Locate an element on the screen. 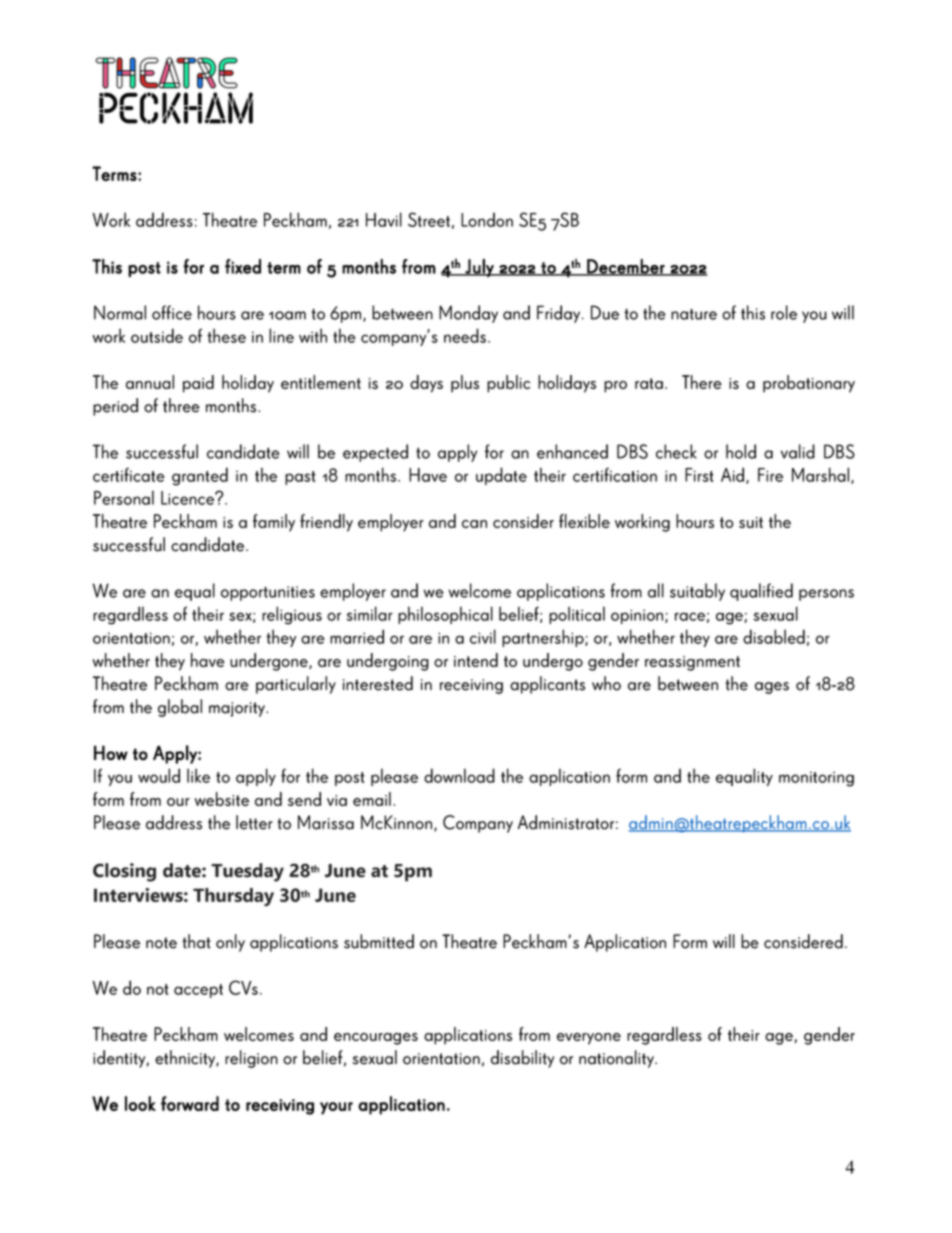 The width and height of the screenshot is (952, 1233). role is located at coordinates (784, 312).
